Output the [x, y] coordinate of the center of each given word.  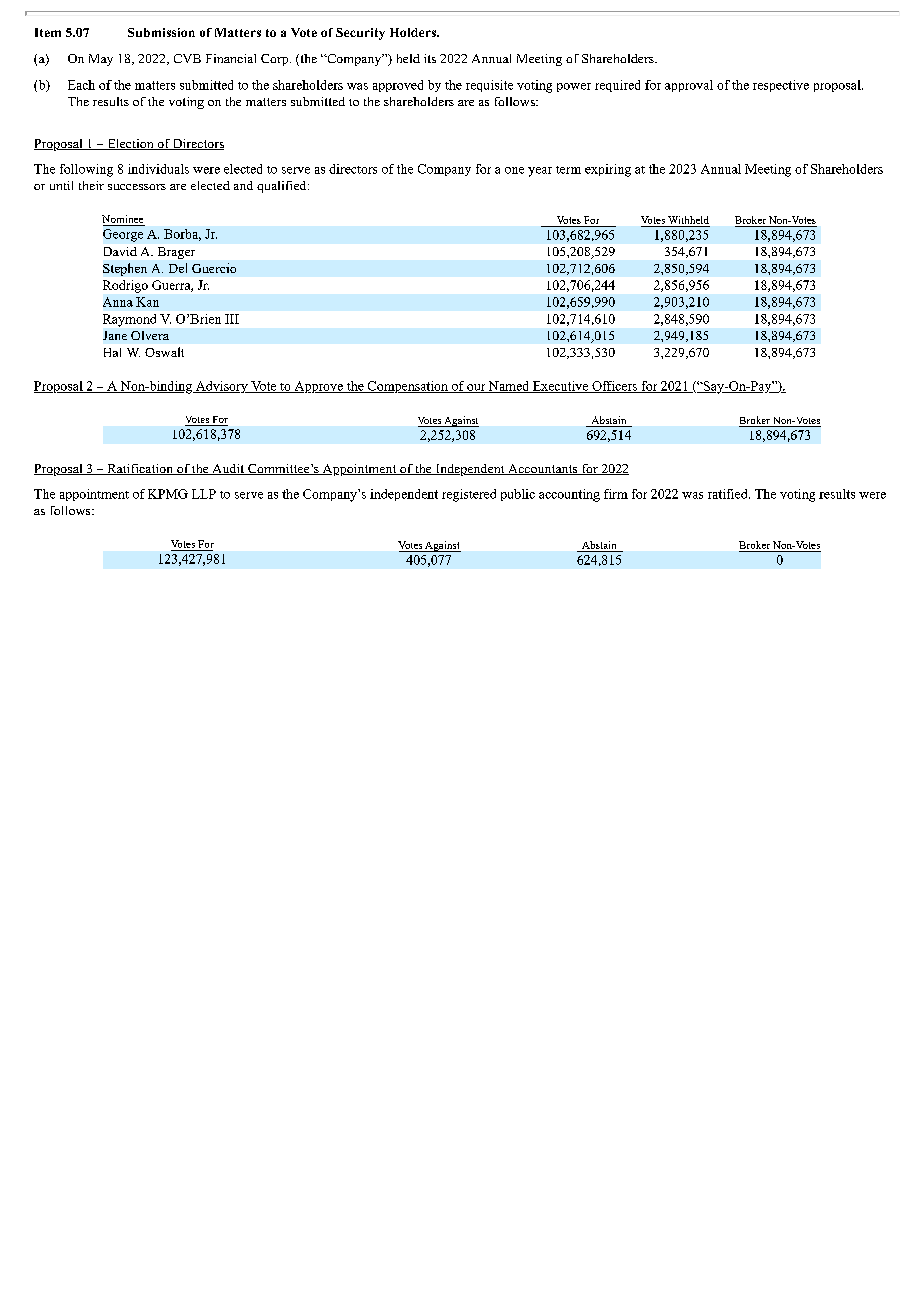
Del [178, 268]
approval [689, 86]
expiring [608, 170]
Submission [161, 32]
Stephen [125, 269]
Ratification [140, 469]
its [430, 58]
